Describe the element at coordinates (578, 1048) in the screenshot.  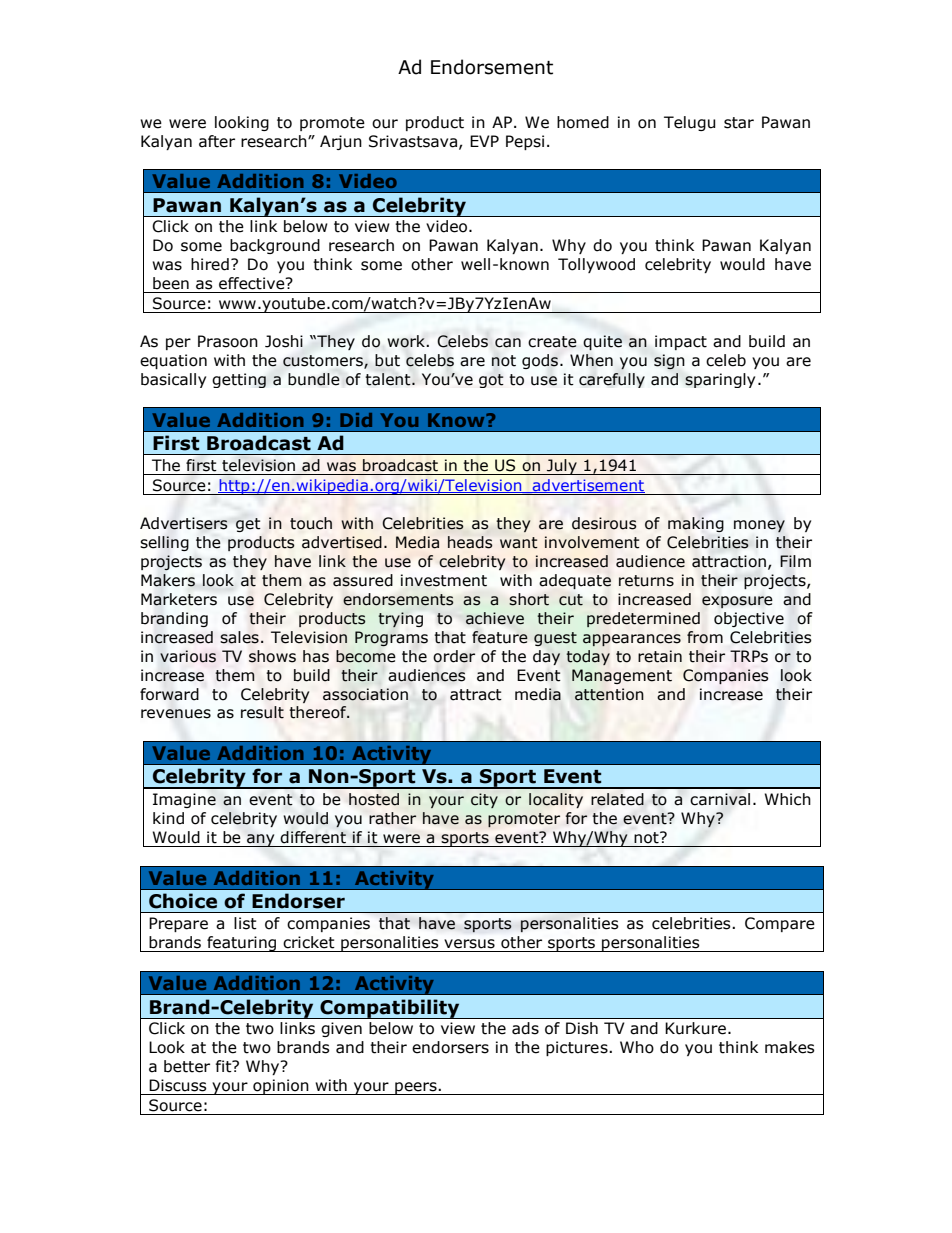
I see `pictures` at that location.
